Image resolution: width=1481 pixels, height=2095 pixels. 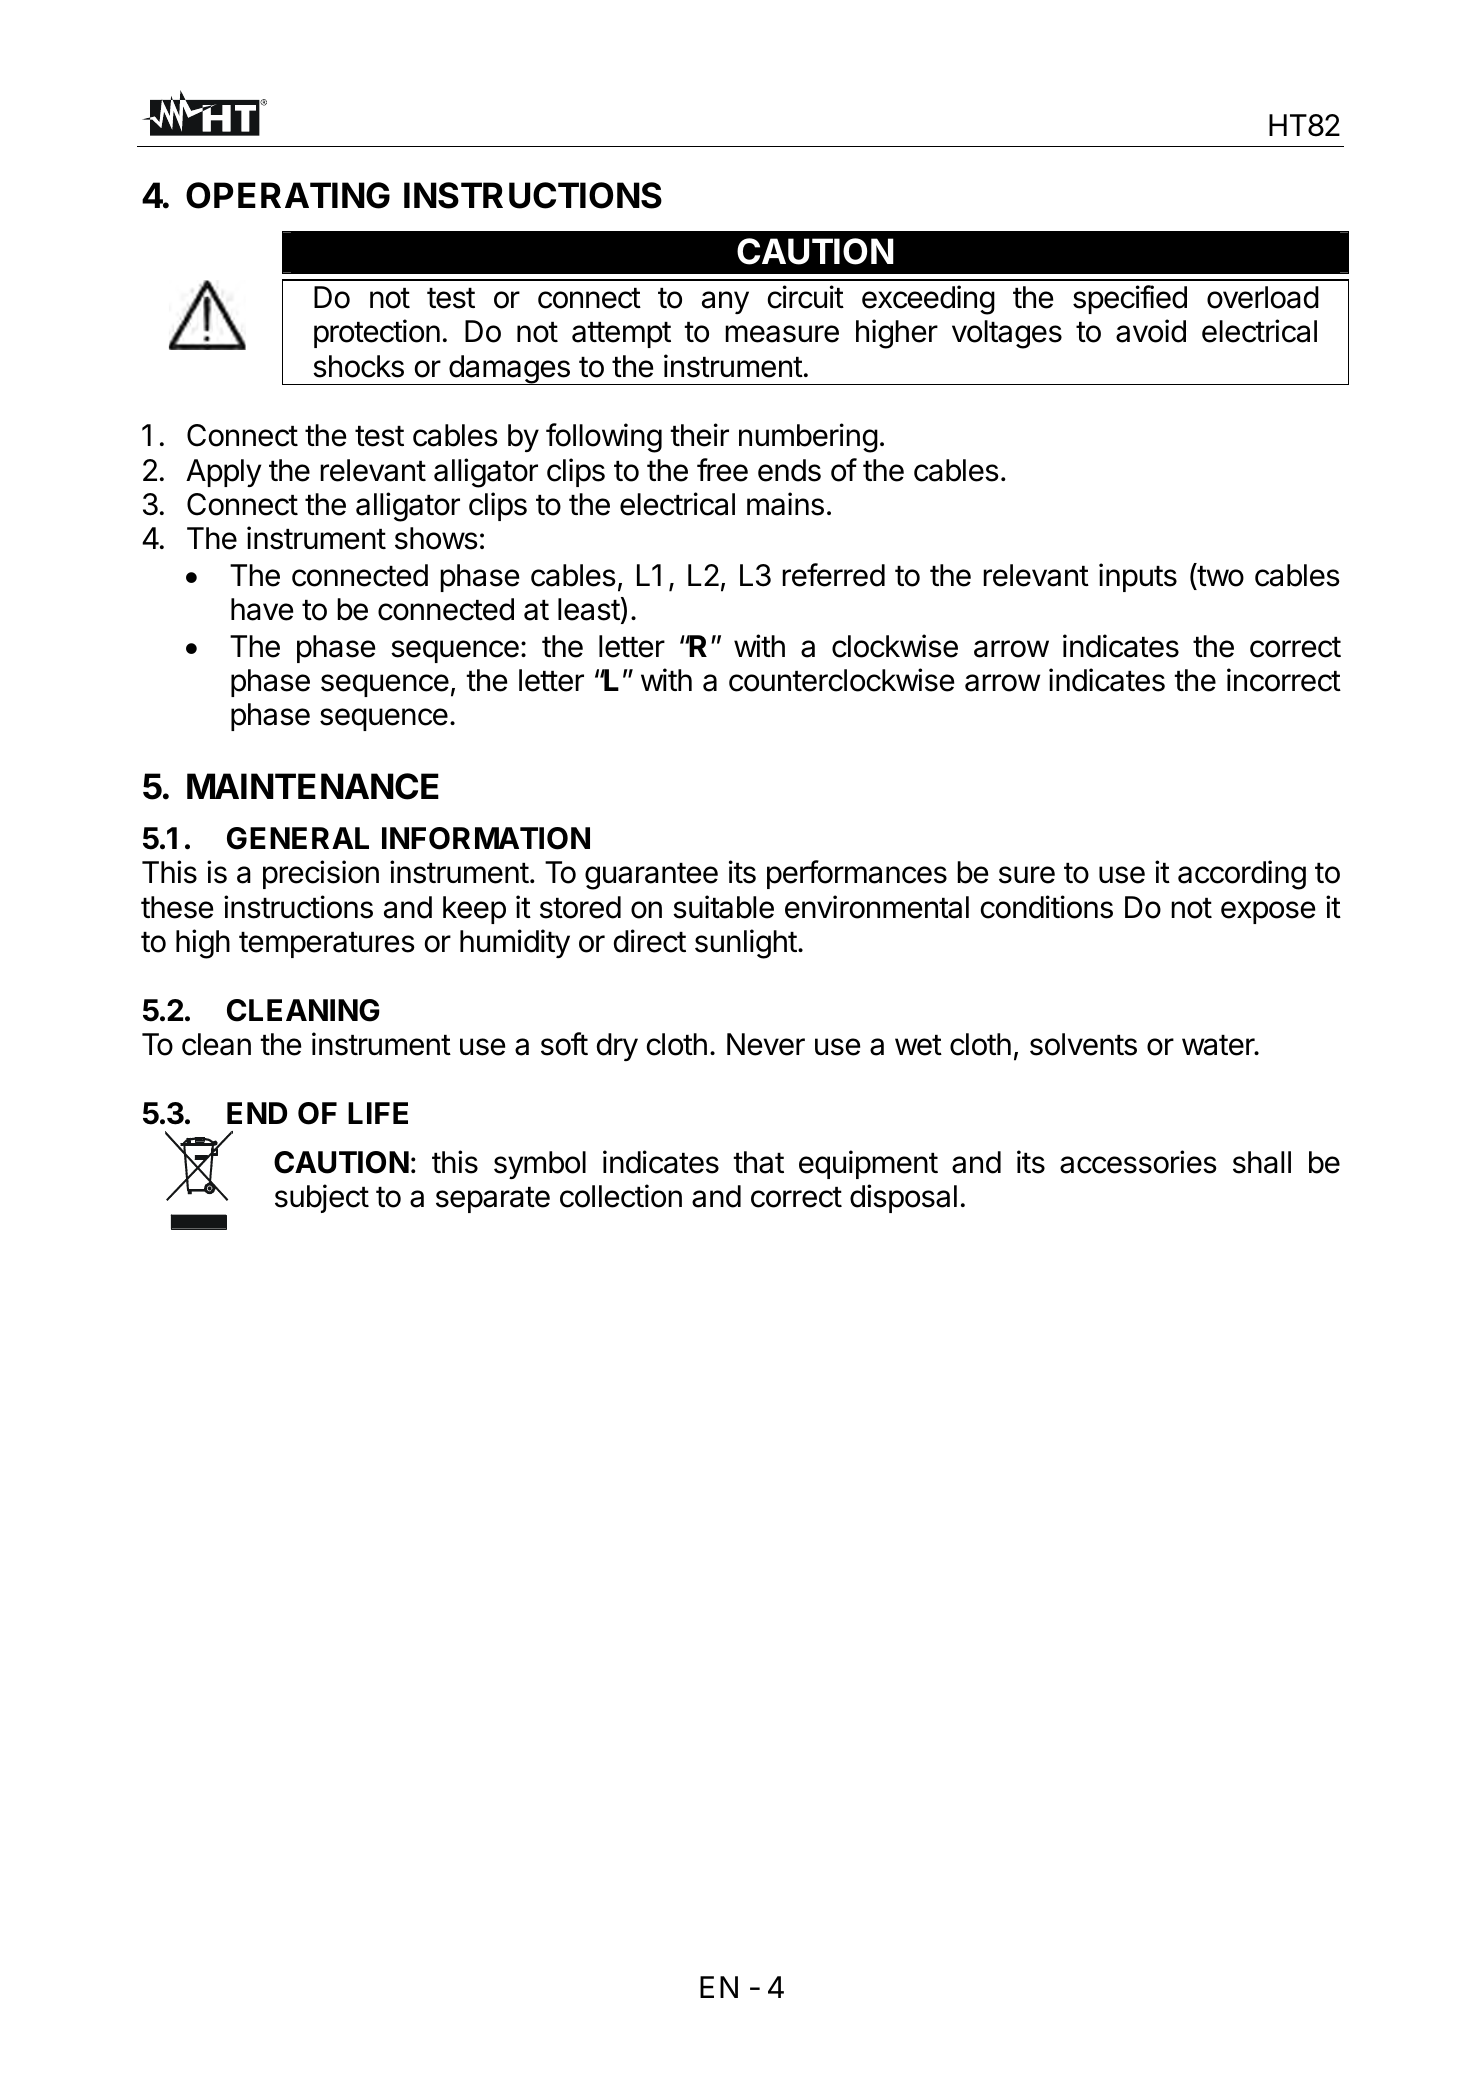 I want to click on temperatures, so click(x=327, y=945).
